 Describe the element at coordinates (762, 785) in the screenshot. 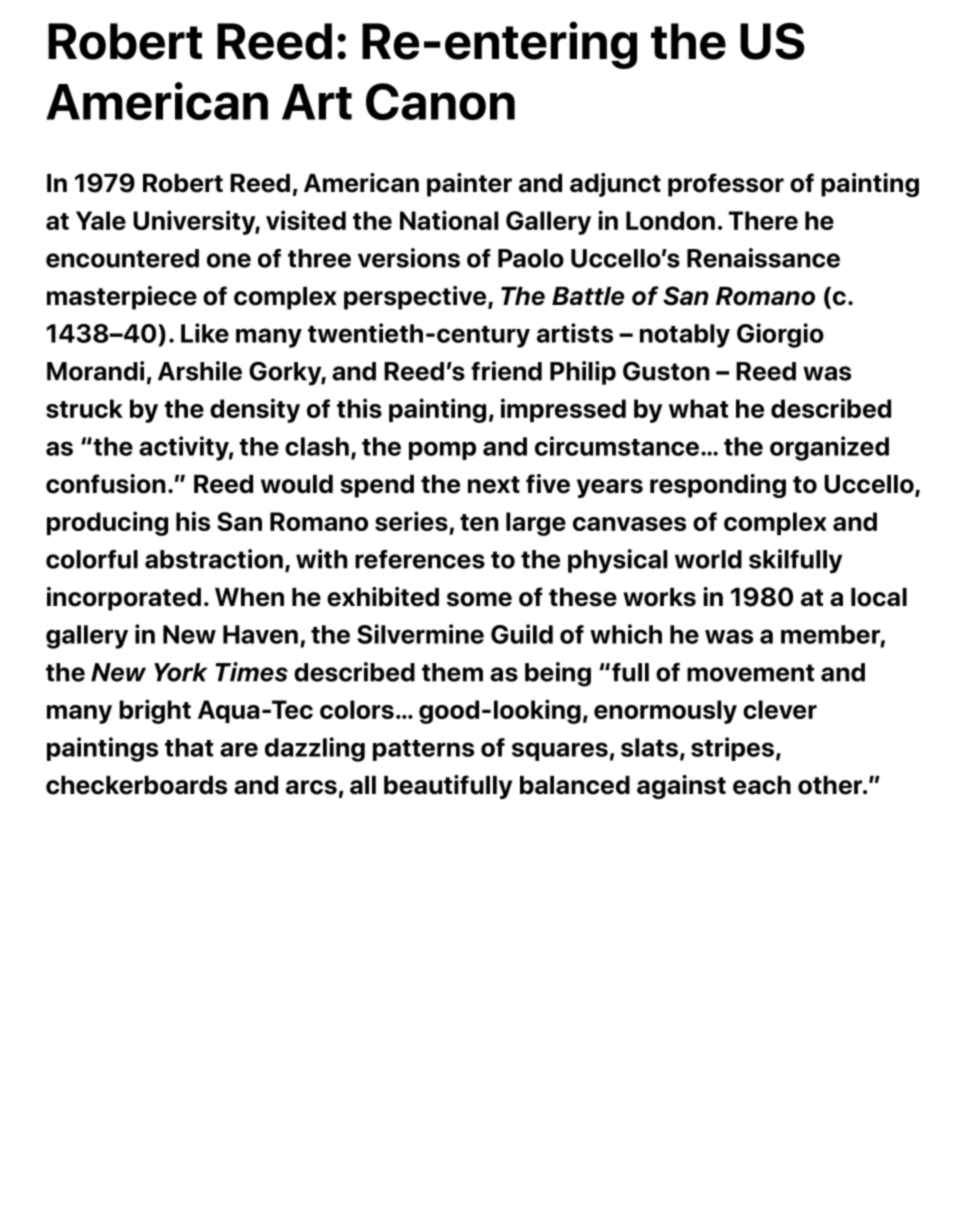

I see `each` at that location.
